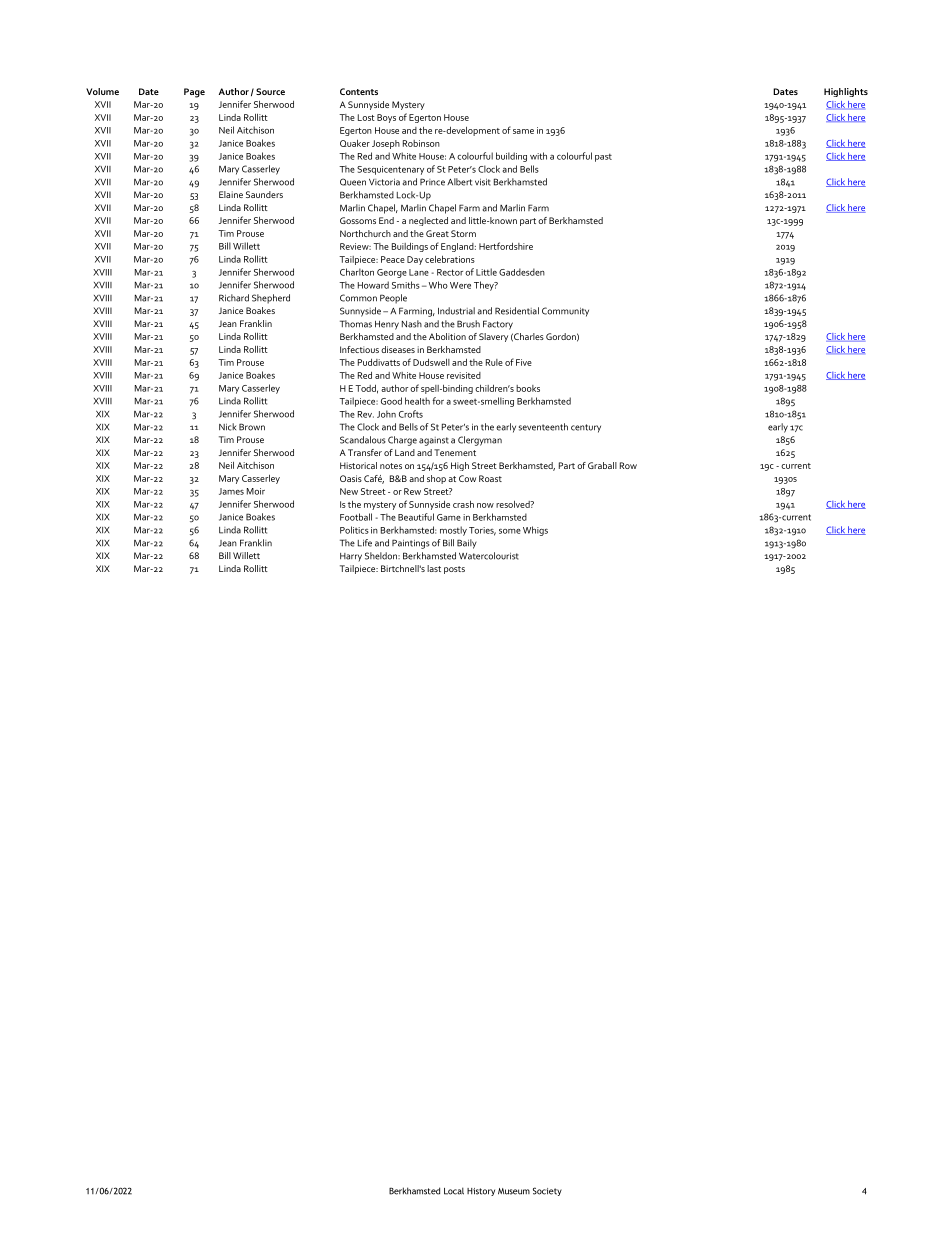  I want to click on History, so click(481, 1192).
